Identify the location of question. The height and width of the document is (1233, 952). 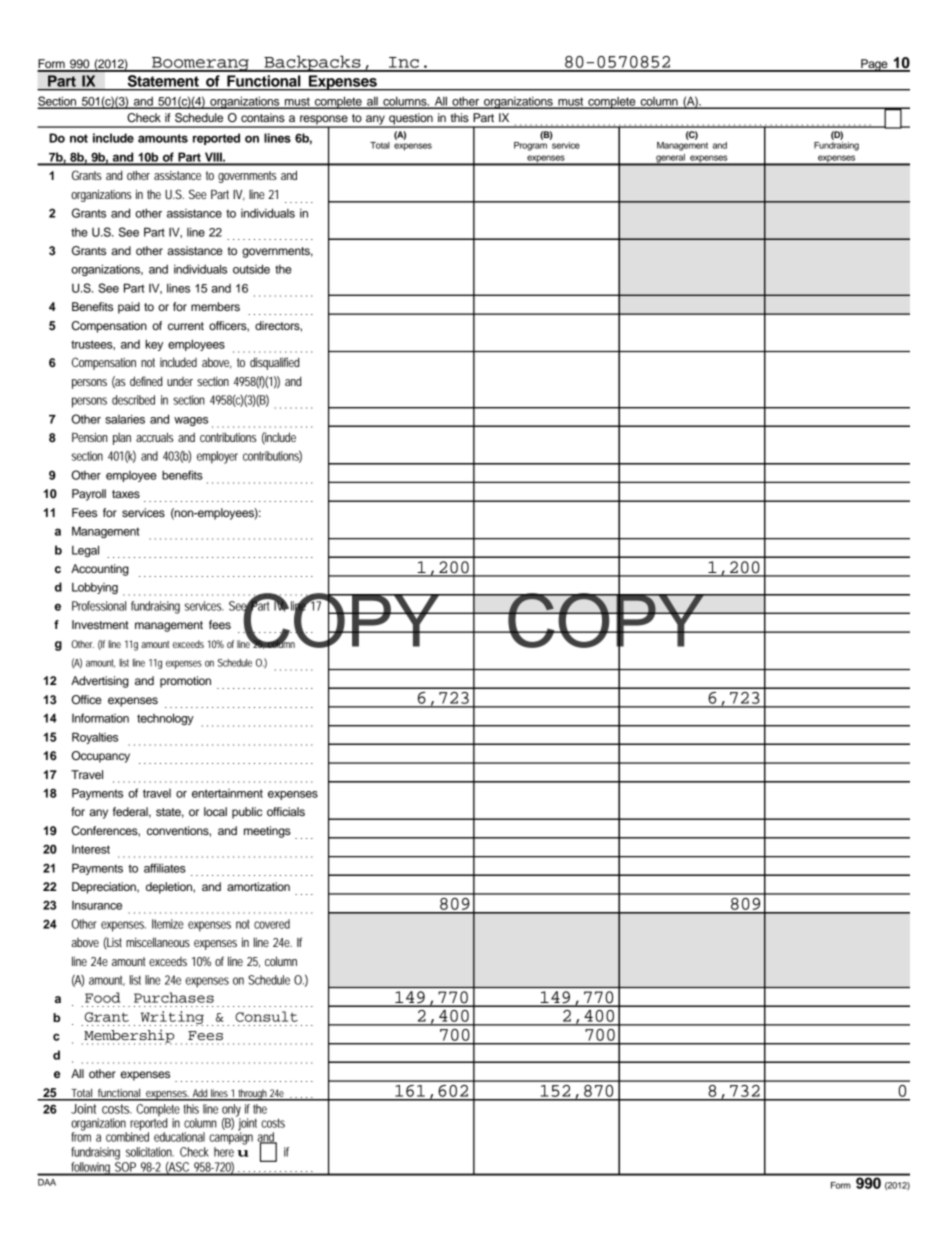
(411, 120).
